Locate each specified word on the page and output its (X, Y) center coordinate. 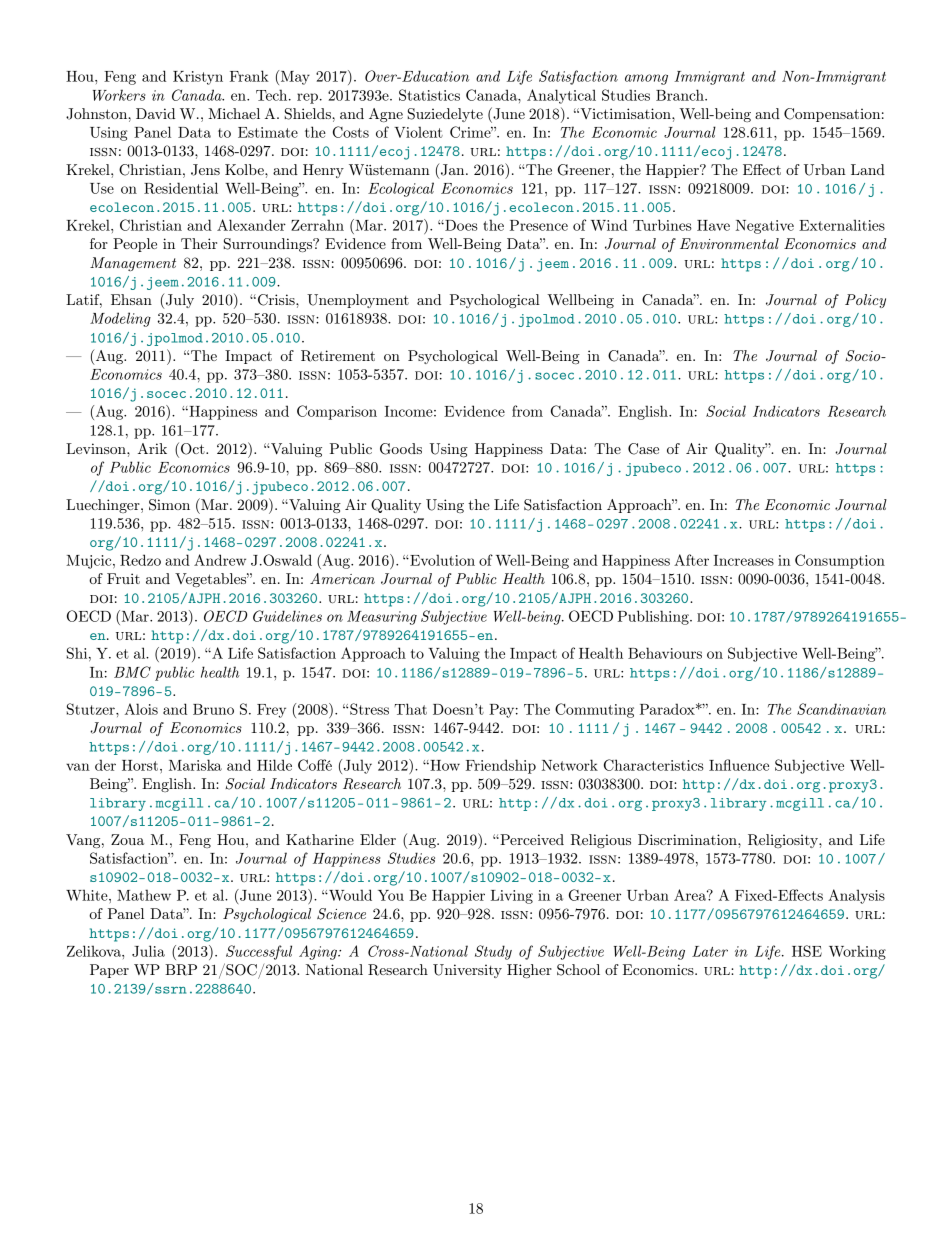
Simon (169, 505)
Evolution (441, 560)
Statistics (429, 95)
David (155, 113)
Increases (744, 560)
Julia (148, 951)
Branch (681, 95)
